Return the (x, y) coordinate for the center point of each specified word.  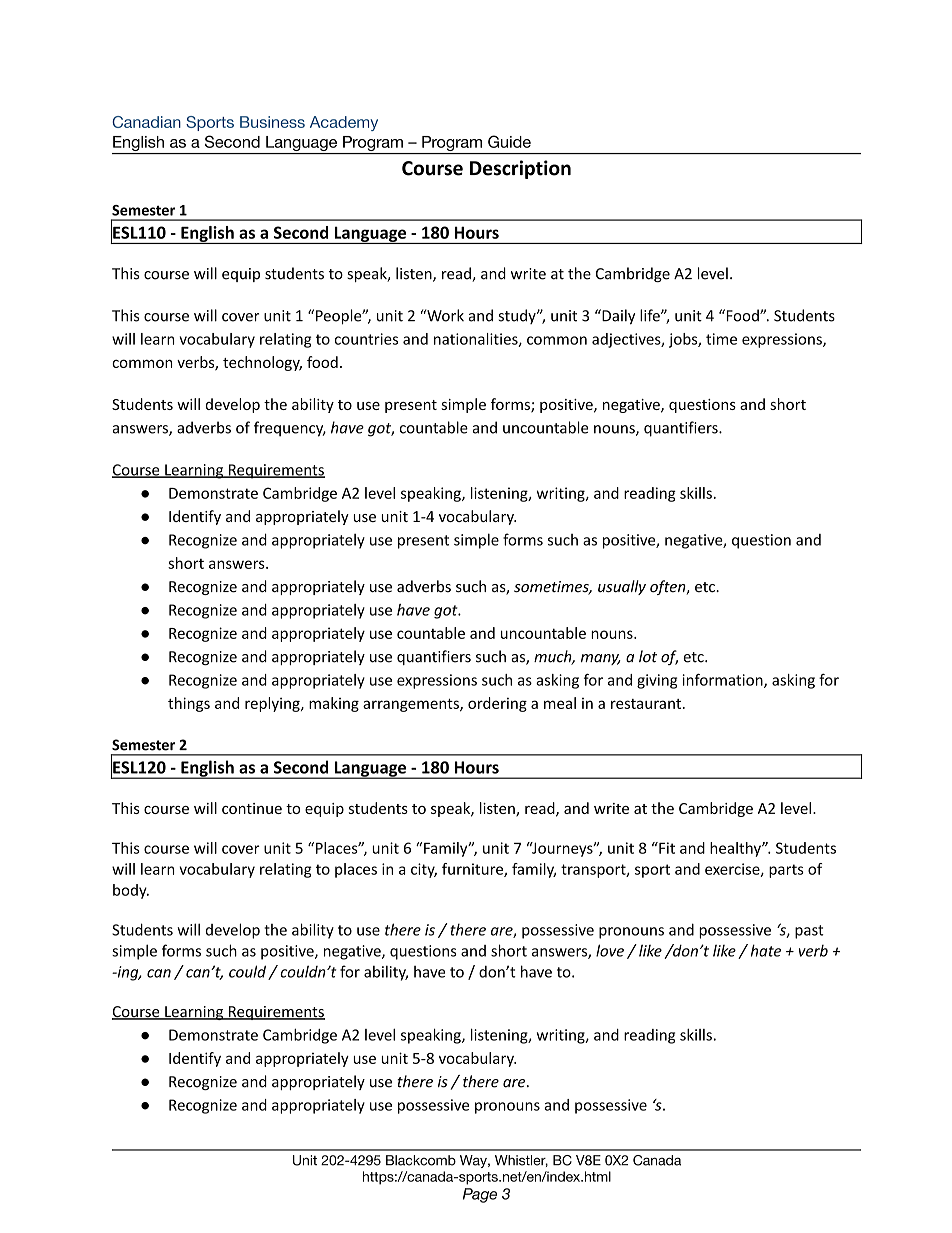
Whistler (521, 1161)
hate (766, 950)
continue (252, 808)
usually (622, 587)
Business (272, 122)
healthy (736, 849)
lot (648, 656)
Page (480, 1195)
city (424, 870)
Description (520, 169)
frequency (290, 429)
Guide (509, 141)
